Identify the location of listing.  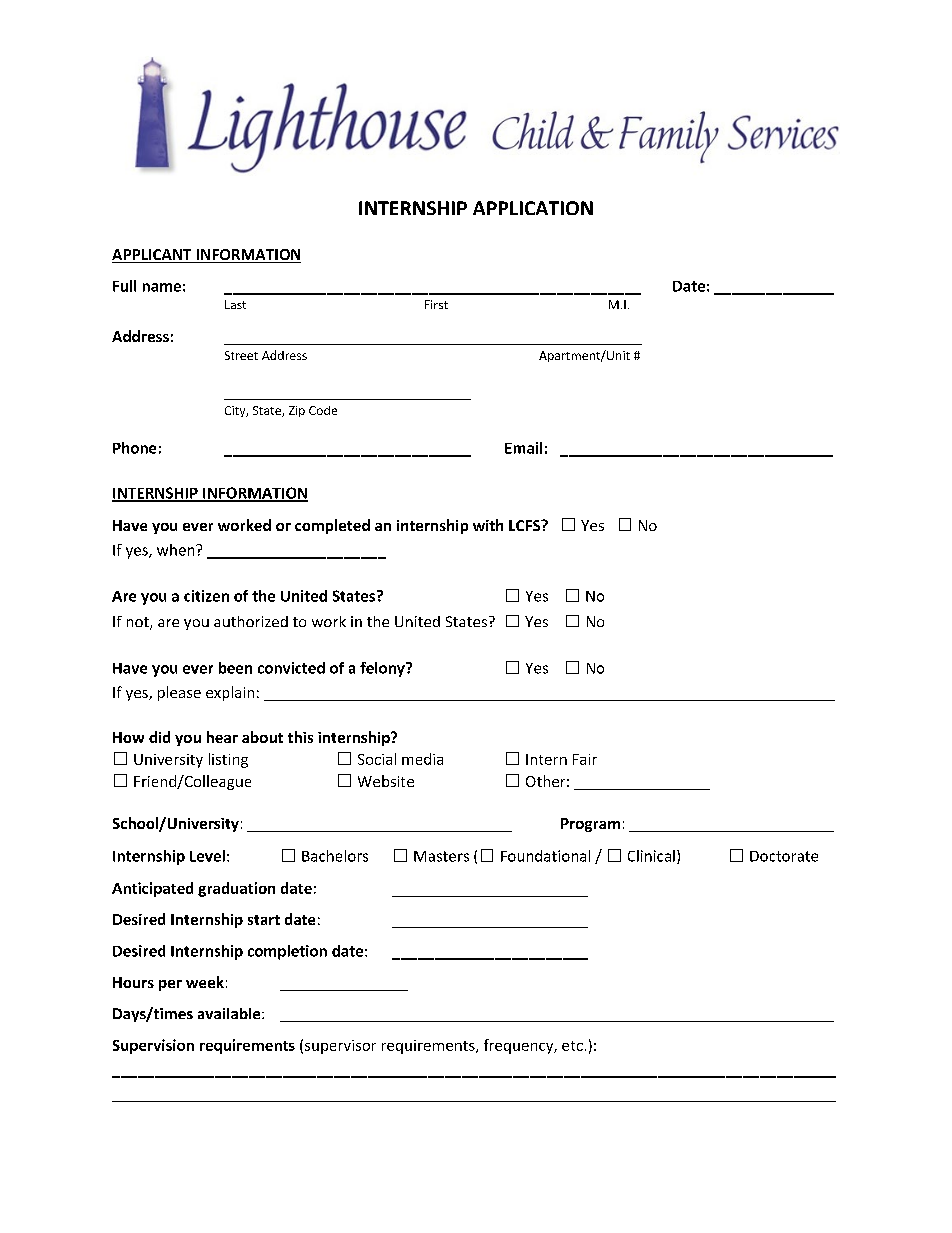
(228, 760).
